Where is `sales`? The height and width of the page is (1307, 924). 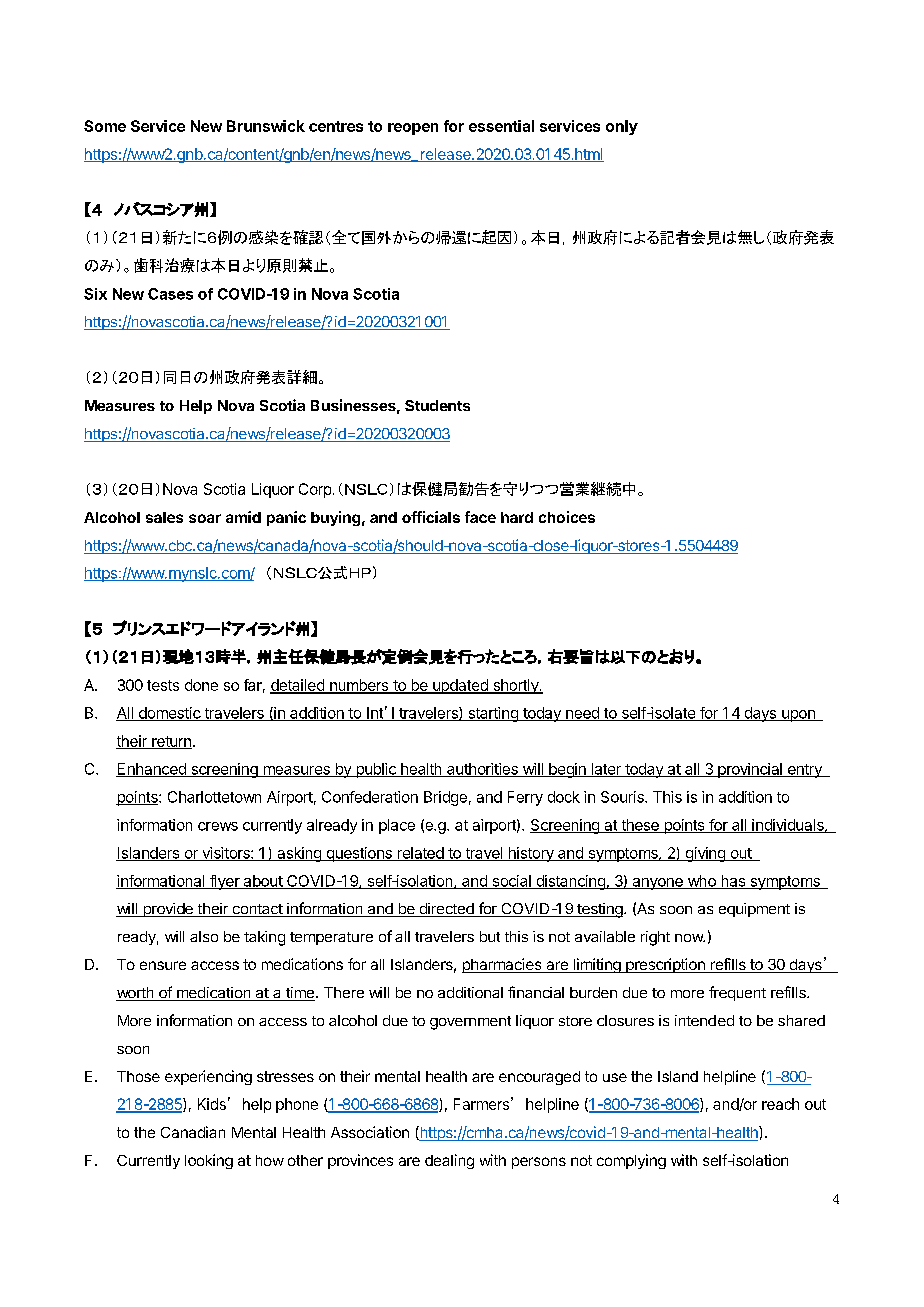
sales is located at coordinates (164, 517).
